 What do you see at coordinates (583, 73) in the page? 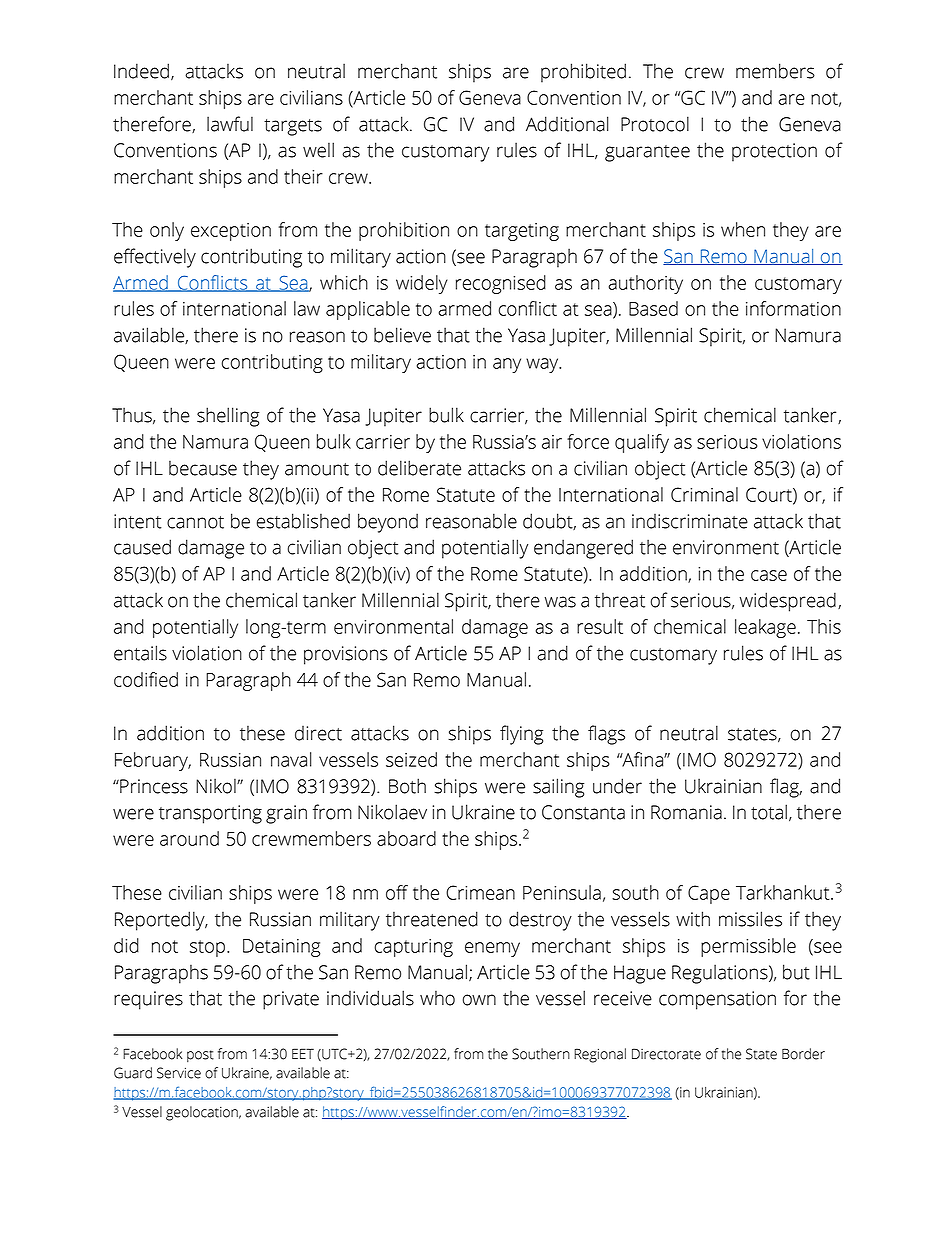
I see `prohibited` at bounding box center [583, 73].
